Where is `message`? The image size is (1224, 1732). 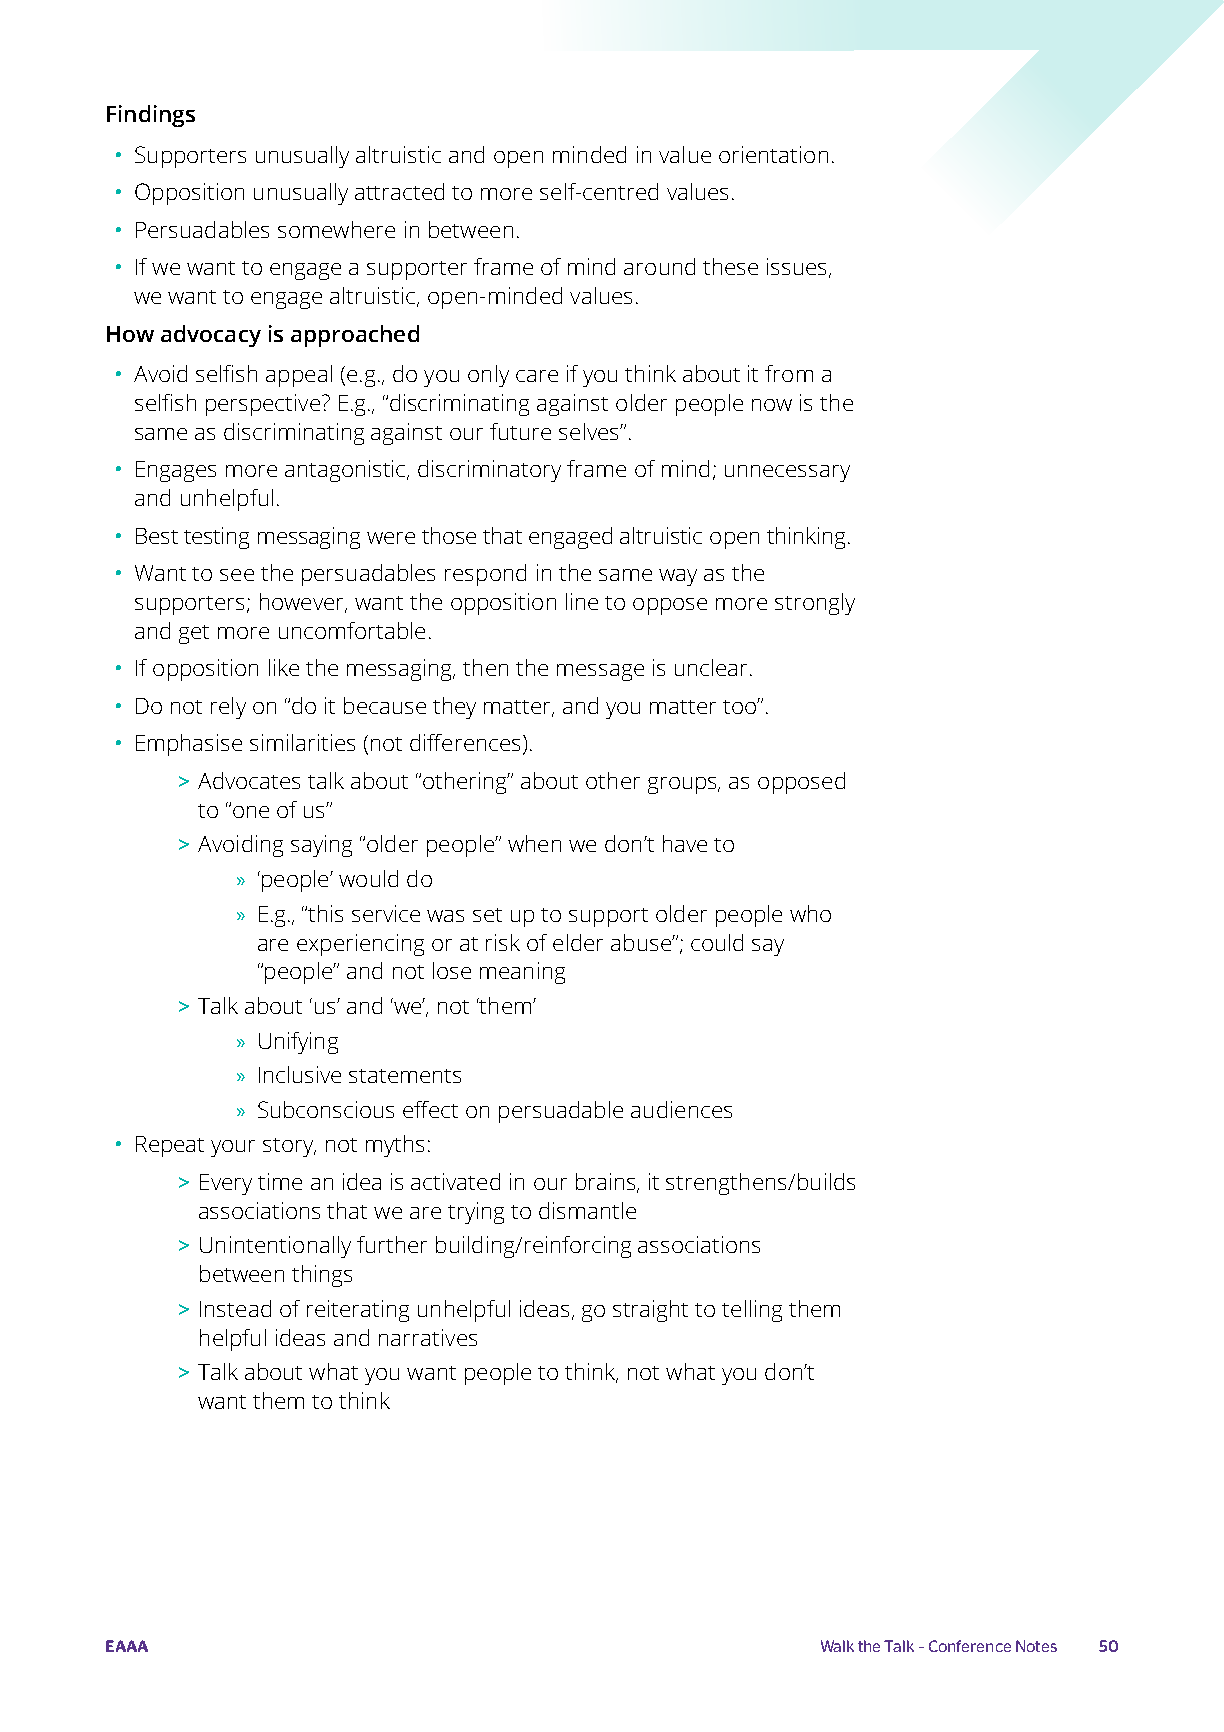 message is located at coordinates (600, 672).
